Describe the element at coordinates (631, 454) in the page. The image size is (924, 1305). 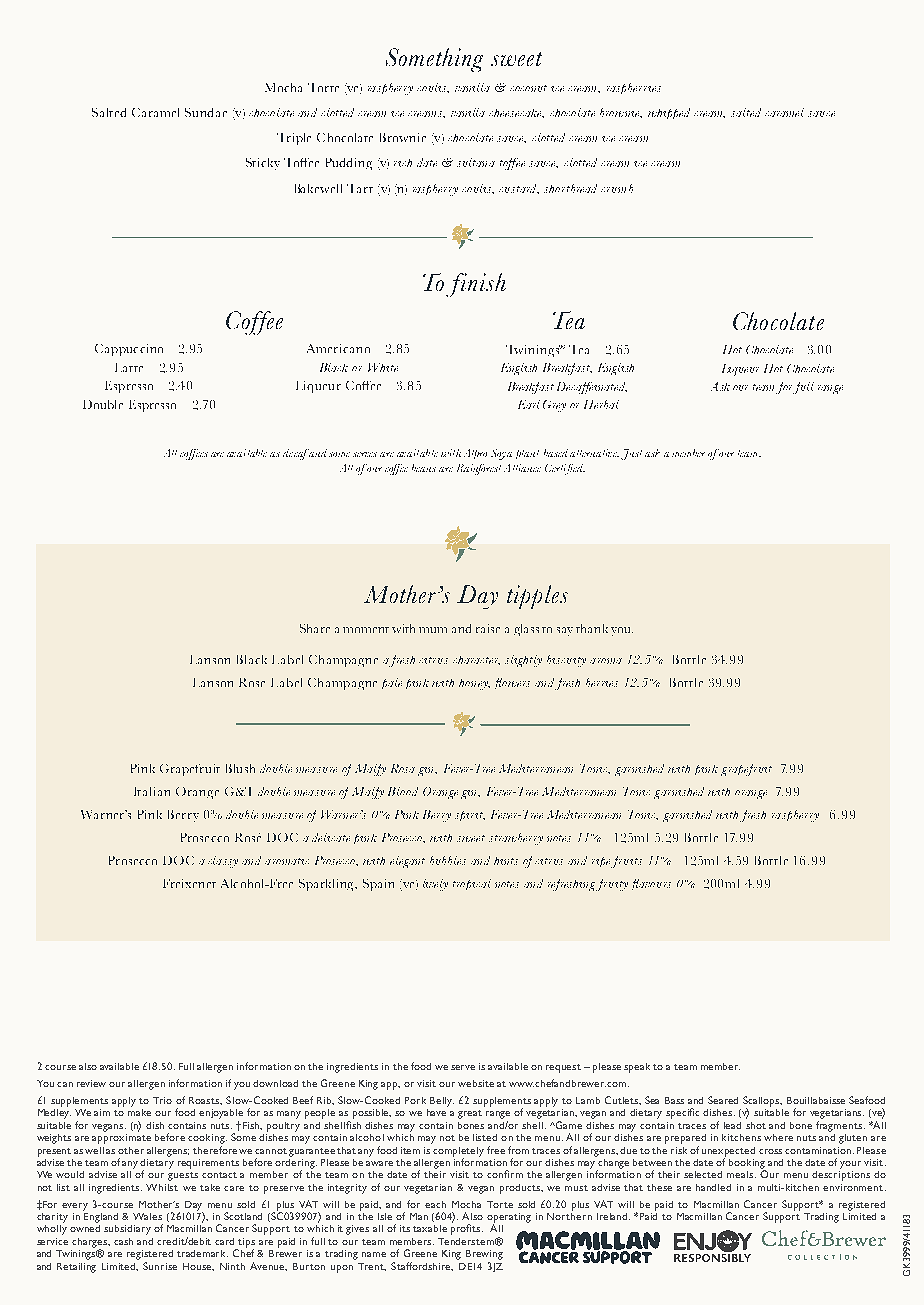
I see `Just` at that location.
